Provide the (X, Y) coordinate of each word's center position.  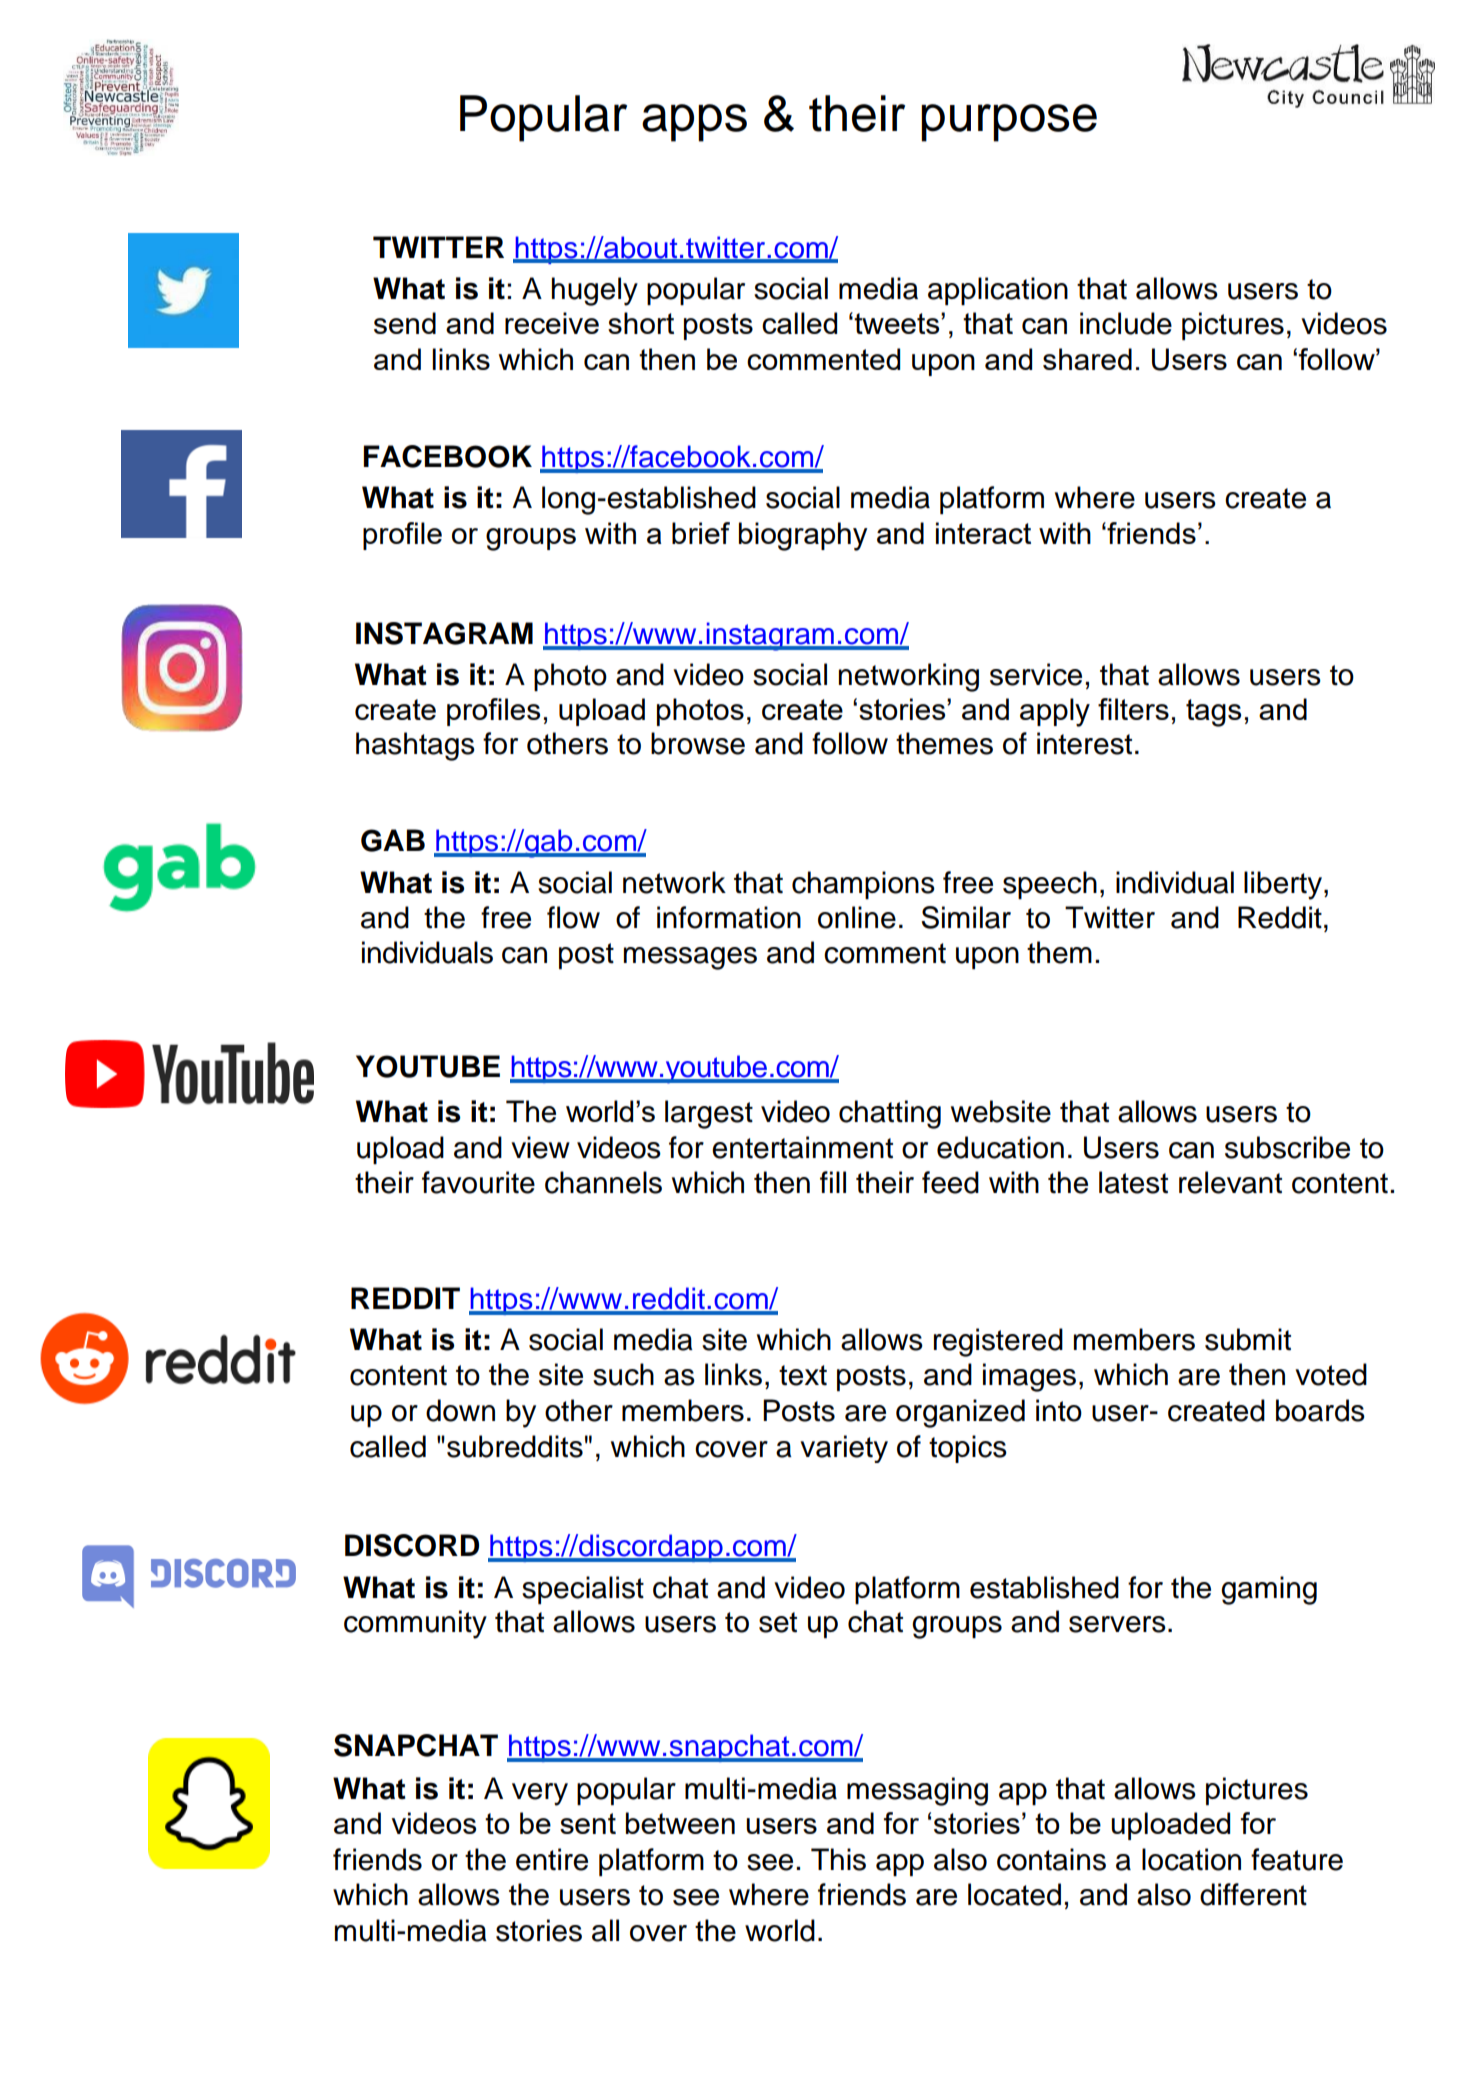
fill (833, 1182)
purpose (1009, 123)
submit (1248, 1339)
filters (1133, 709)
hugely (595, 291)
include (1126, 323)
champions (863, 885)
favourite (478, 1182)
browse (698, 743)
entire (552, 1859)
